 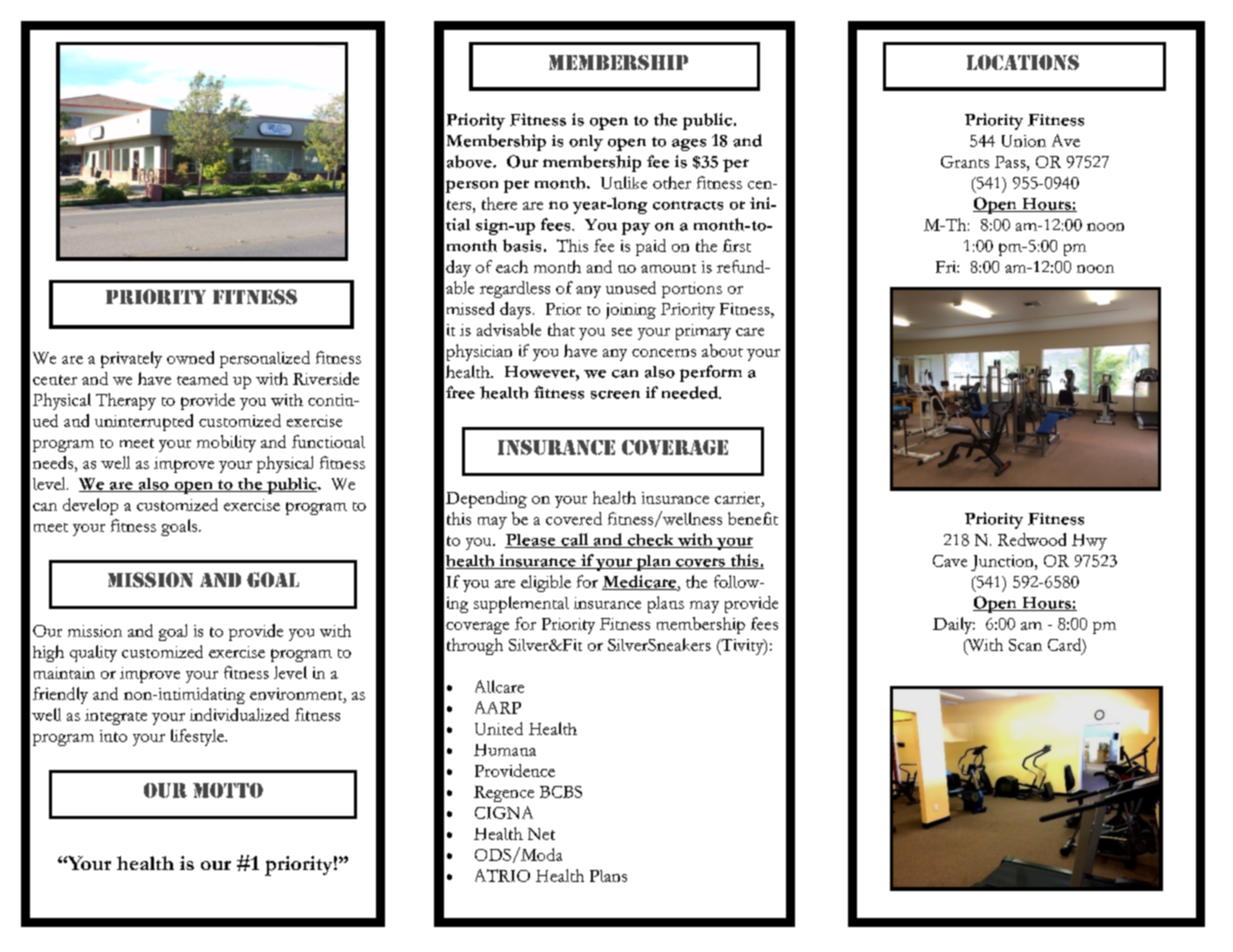 What do you see at coordinates (546, 583) in the screenshot?
I see `eligible` at bounding box center [546, 583].
